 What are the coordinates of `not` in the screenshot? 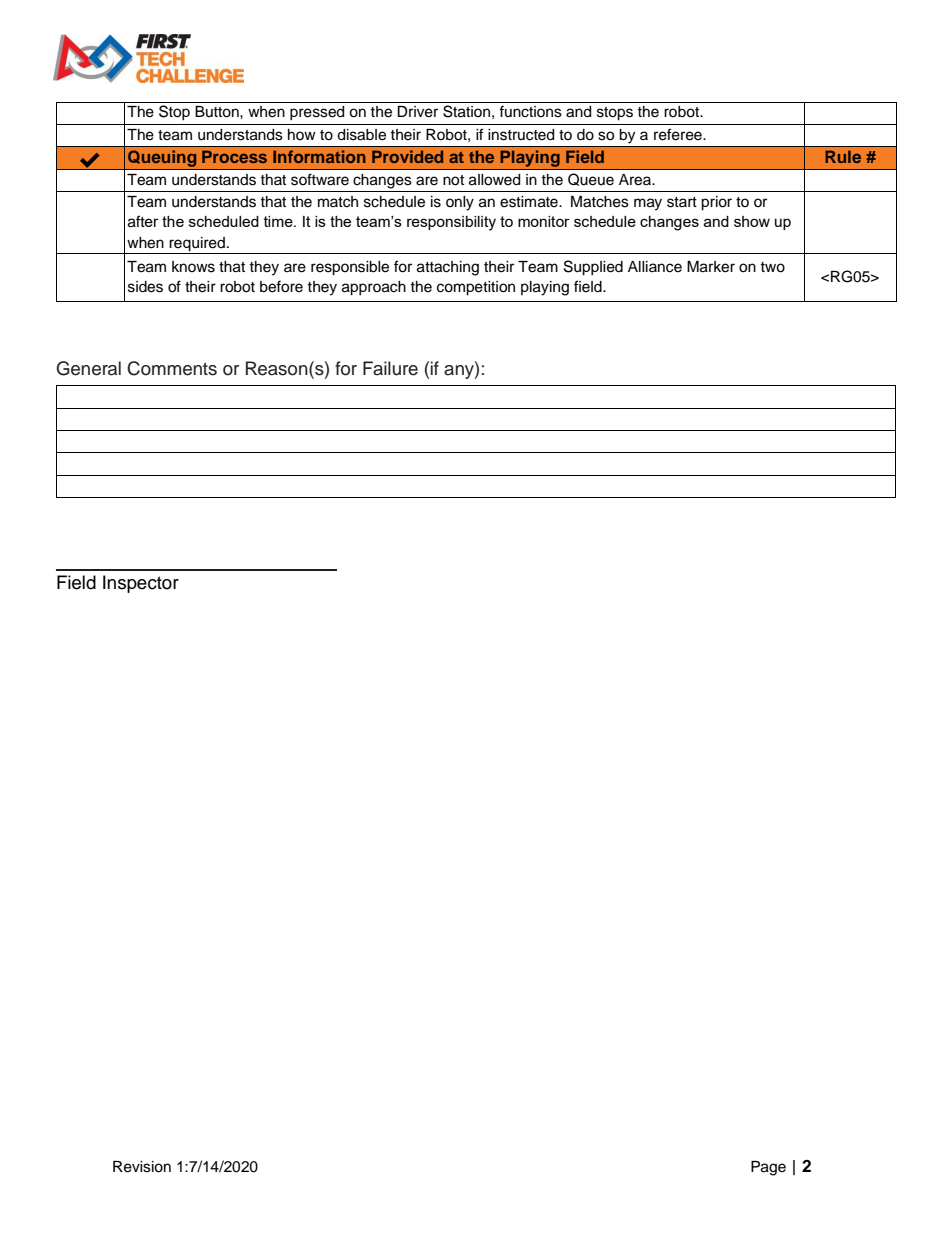 It's located at (453, 180).
